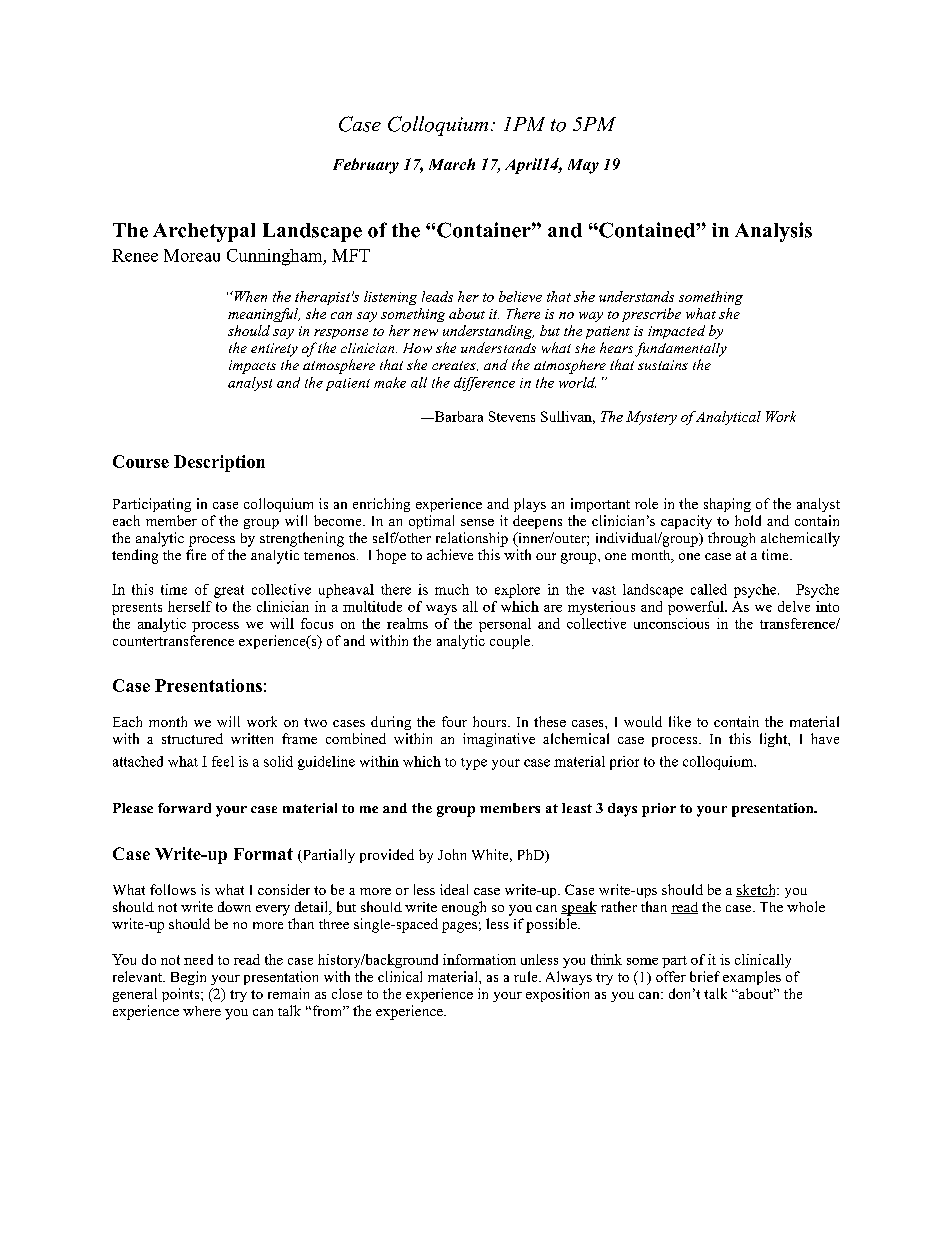 The image size is (952, 1233). Describe the element at coordinates (204, 232) in the screenshot. I see `Archetypal` at that location.
